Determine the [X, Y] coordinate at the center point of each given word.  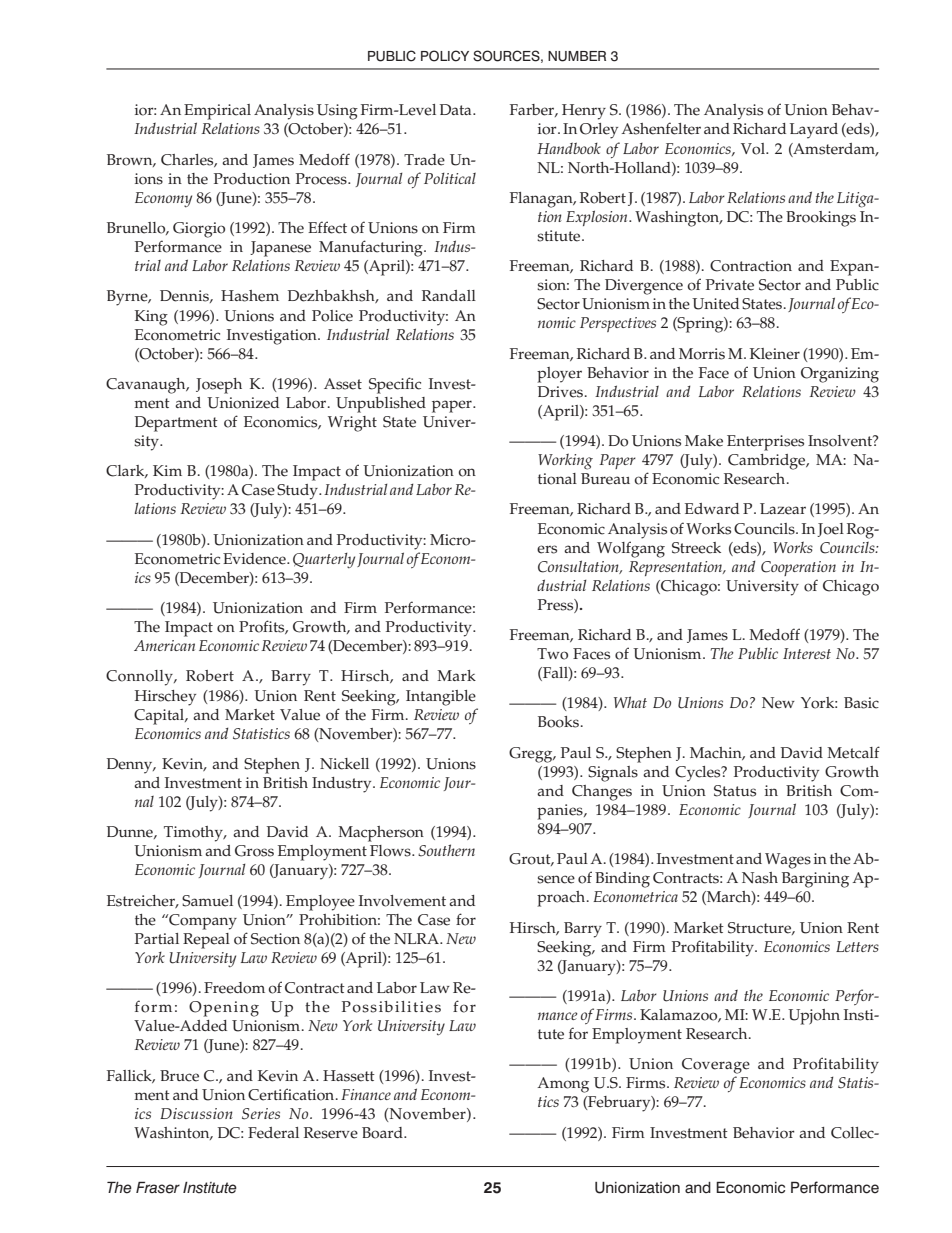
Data [457, 109]
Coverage [716, 1066]
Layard [814, 131]
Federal [273, 1133]
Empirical [217, 112]
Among [563, 1085]
